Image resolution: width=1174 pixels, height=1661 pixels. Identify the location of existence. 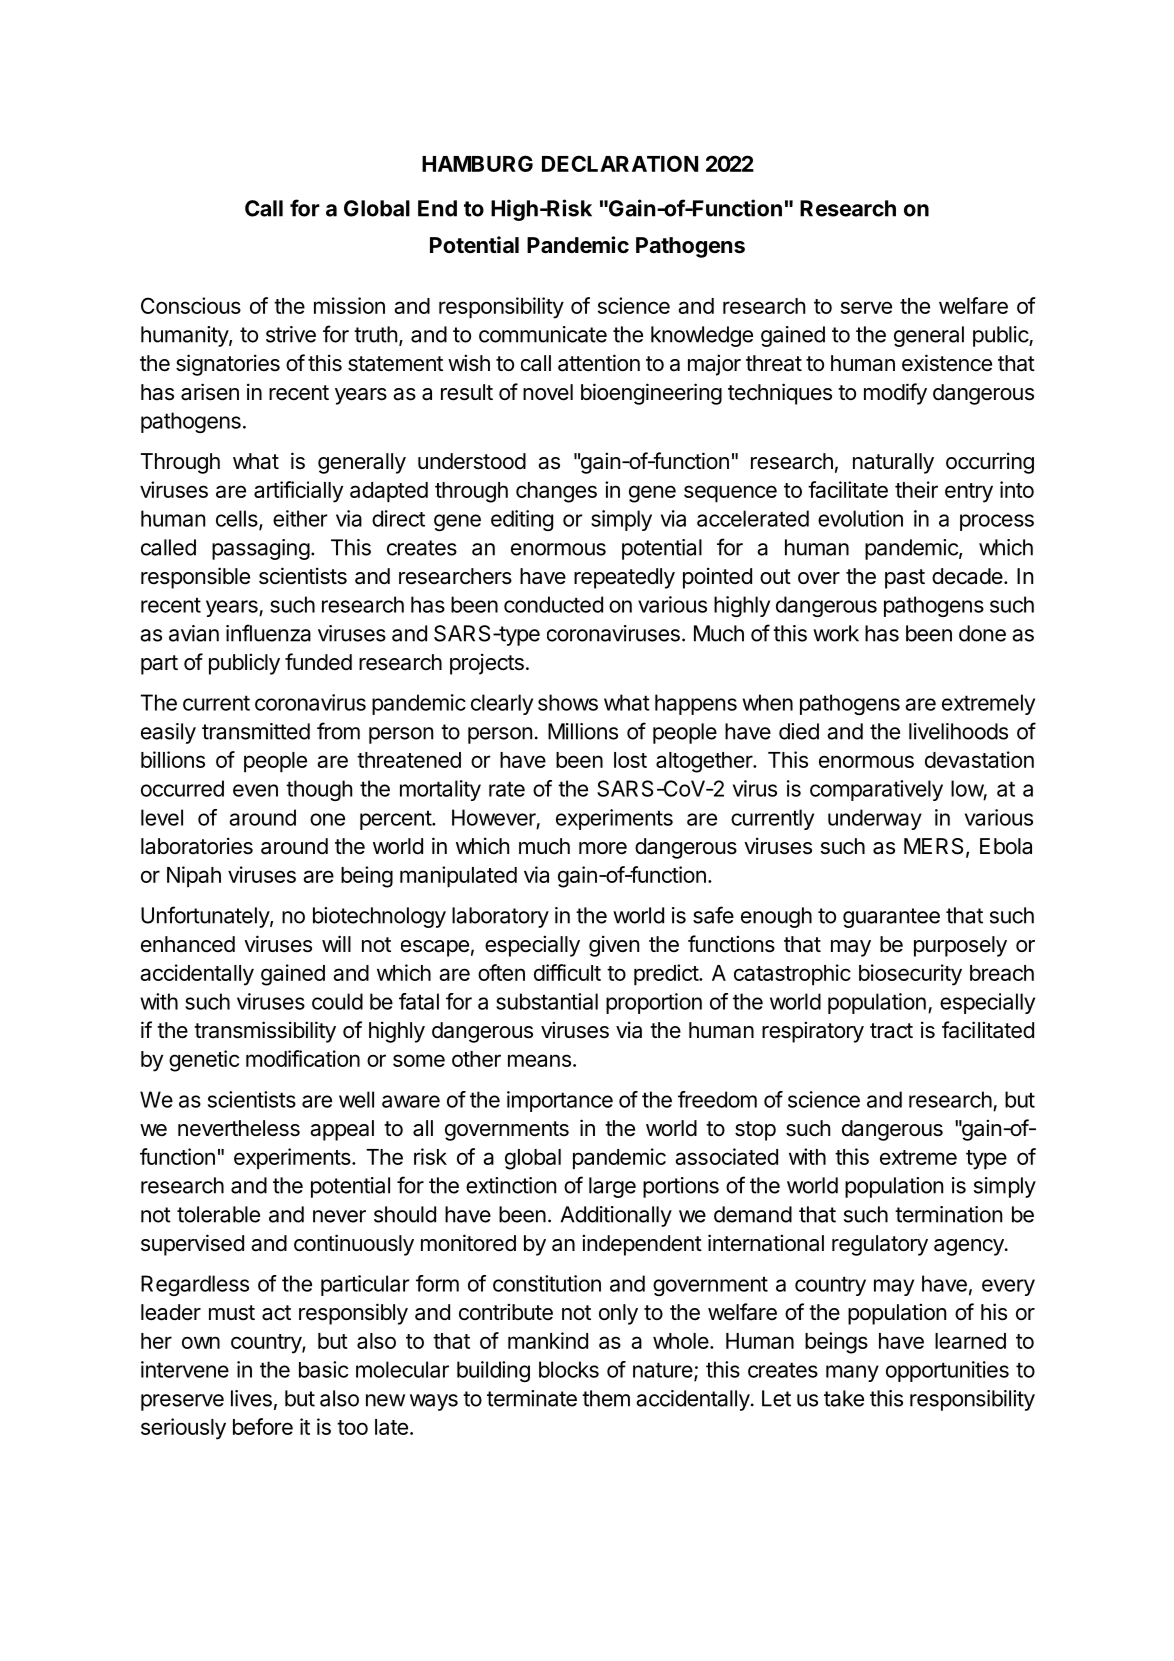
(947, 363).
